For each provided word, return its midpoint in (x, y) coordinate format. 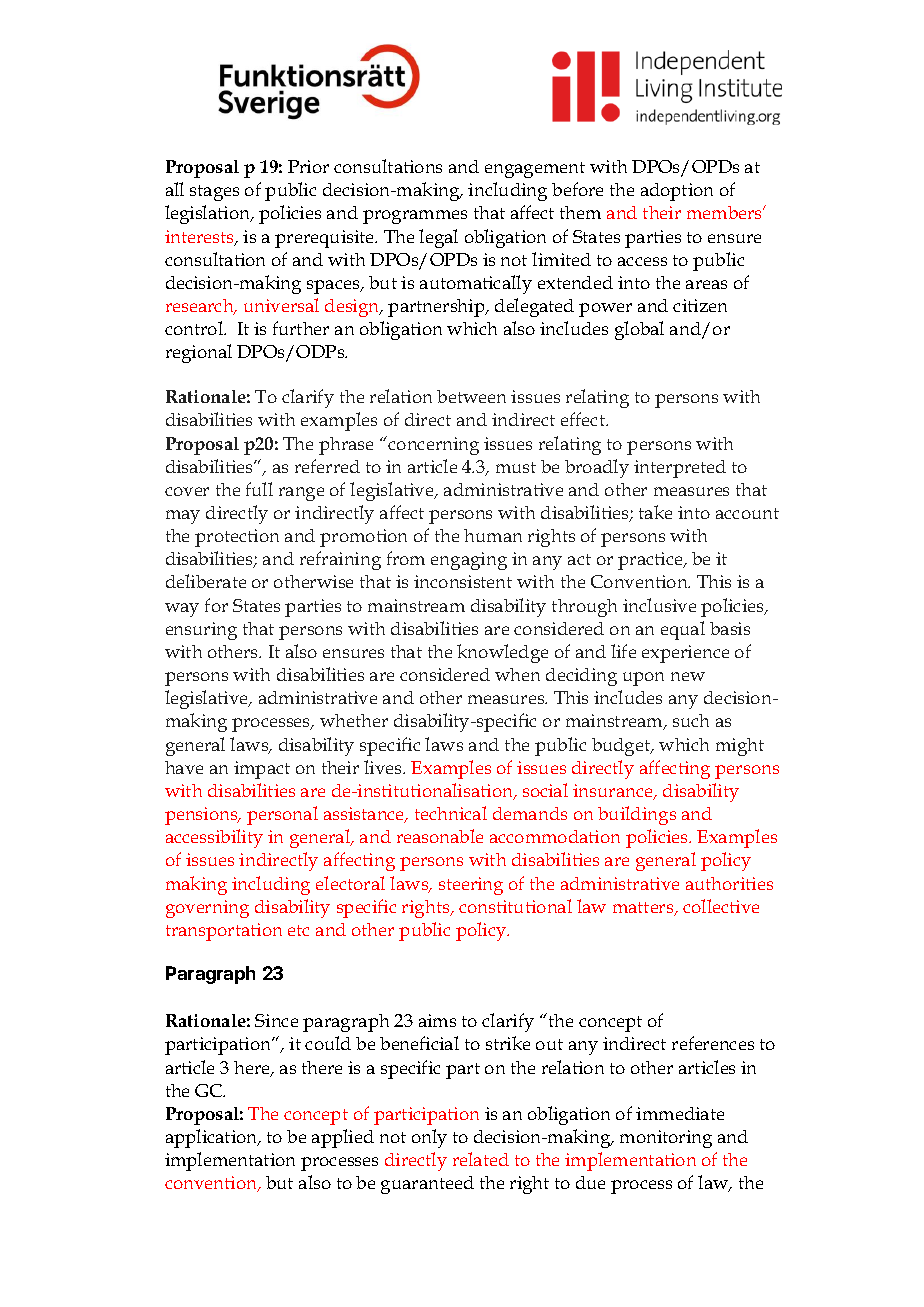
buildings (637, 815)
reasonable (440, 836)
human (493, 535)
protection (237, 538)
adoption (677, 192)
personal (282, 815)
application (213, 1138)
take (655, 512)
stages (214, 193)
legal (438, 238)
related (481, 1159)
